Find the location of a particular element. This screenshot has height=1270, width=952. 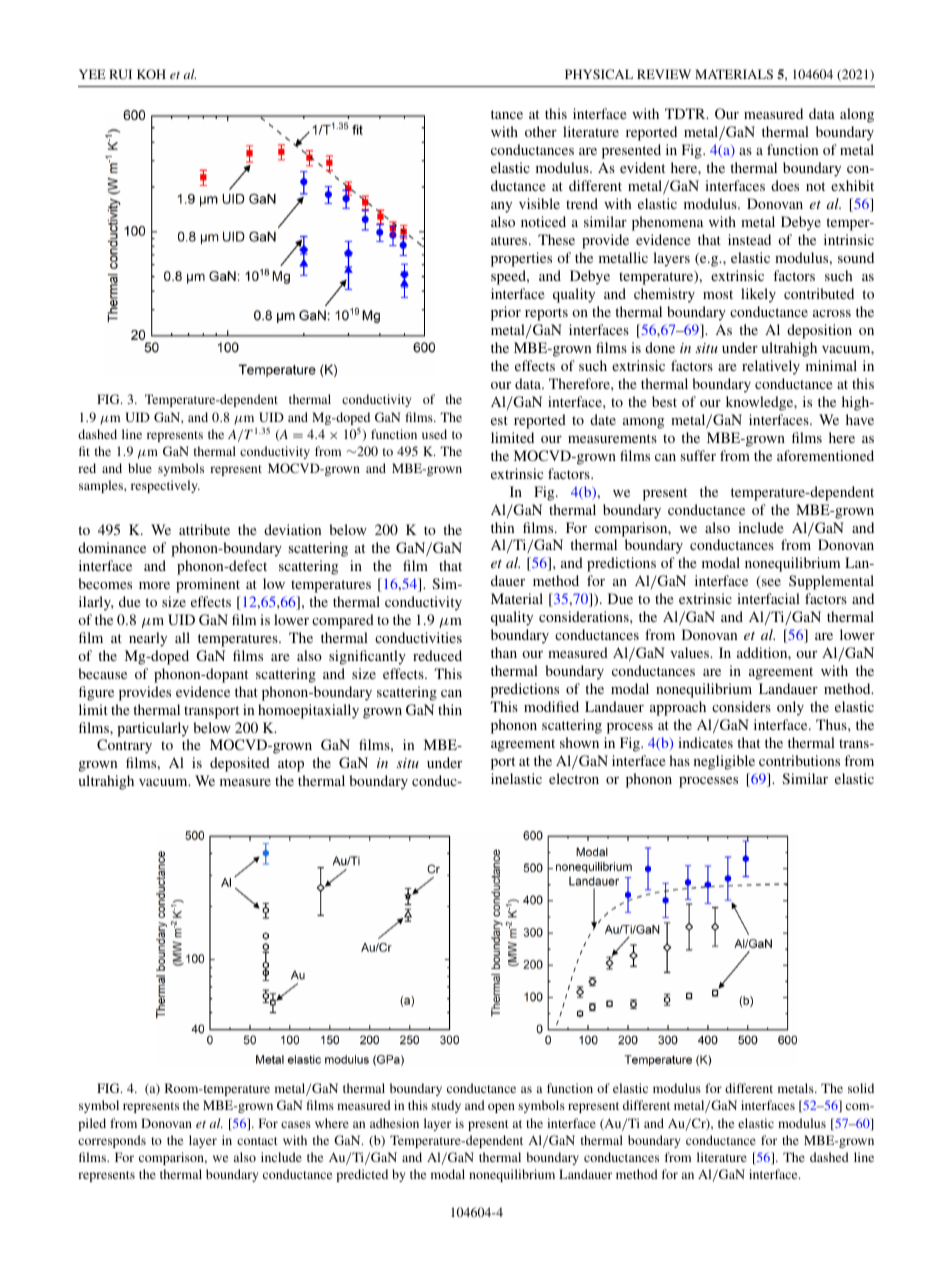

KOH is located at coordinates (151, 74).
